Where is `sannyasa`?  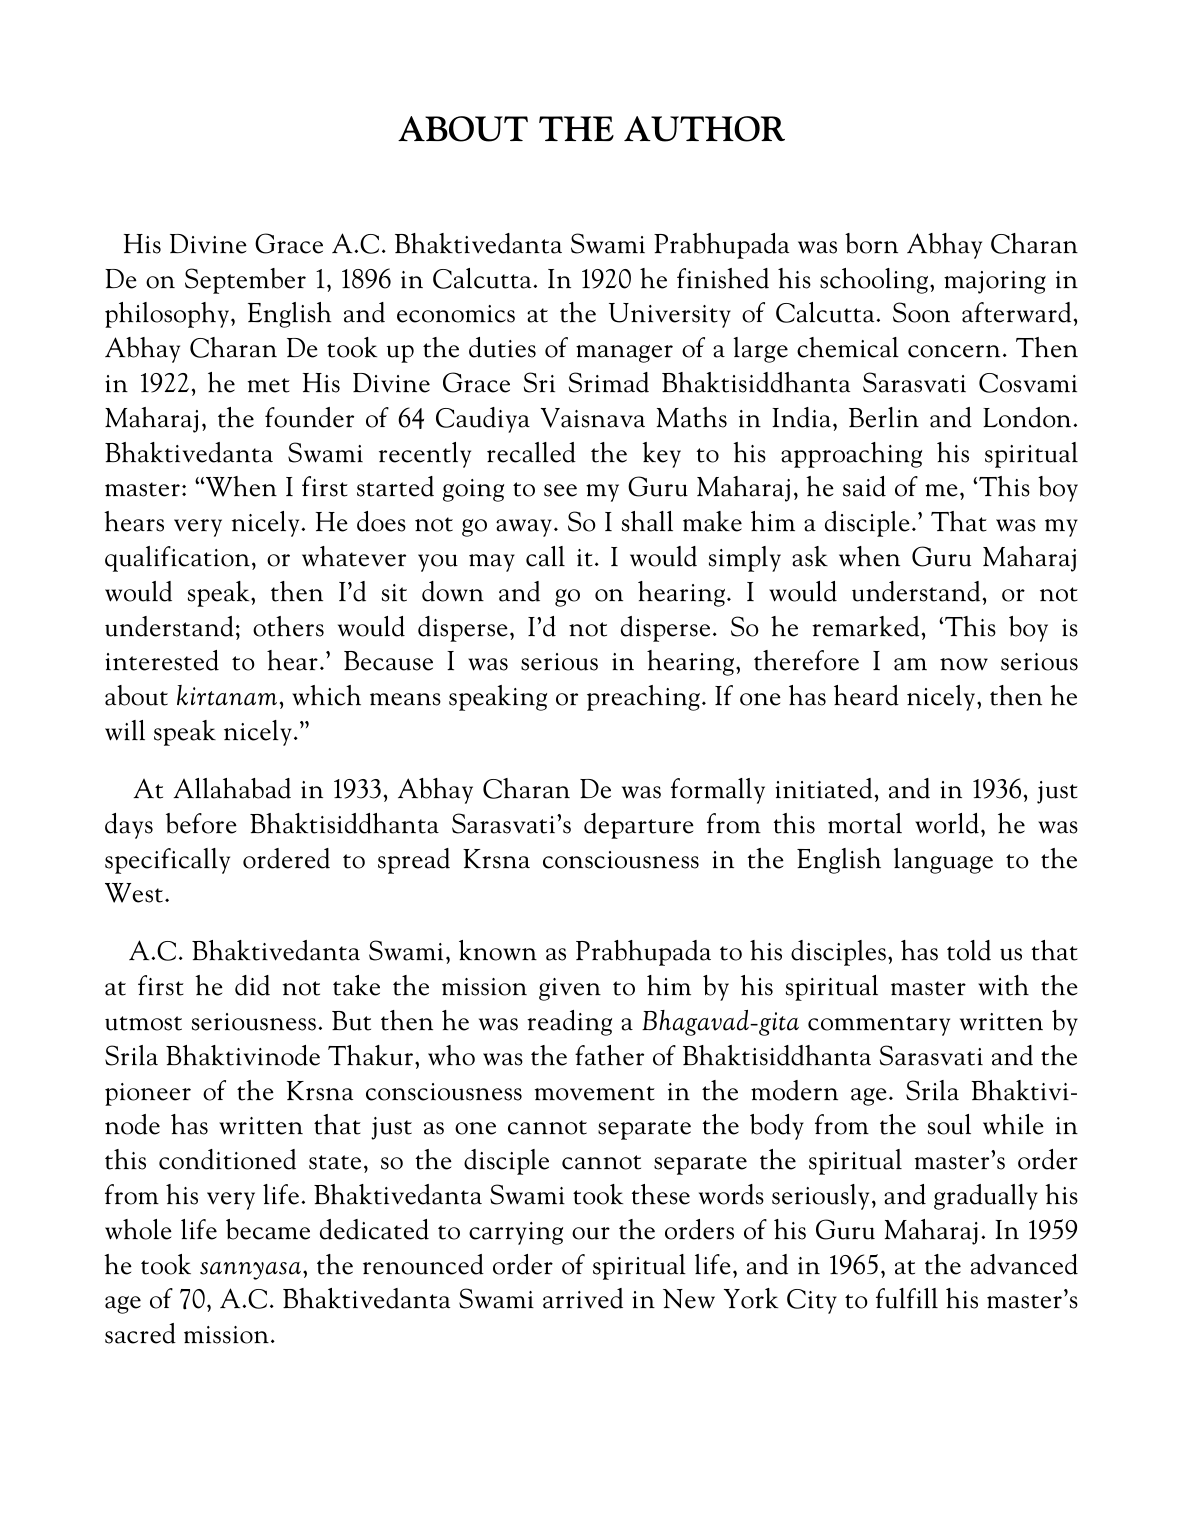
sannyasa is located at coordinates (250, 1271).
